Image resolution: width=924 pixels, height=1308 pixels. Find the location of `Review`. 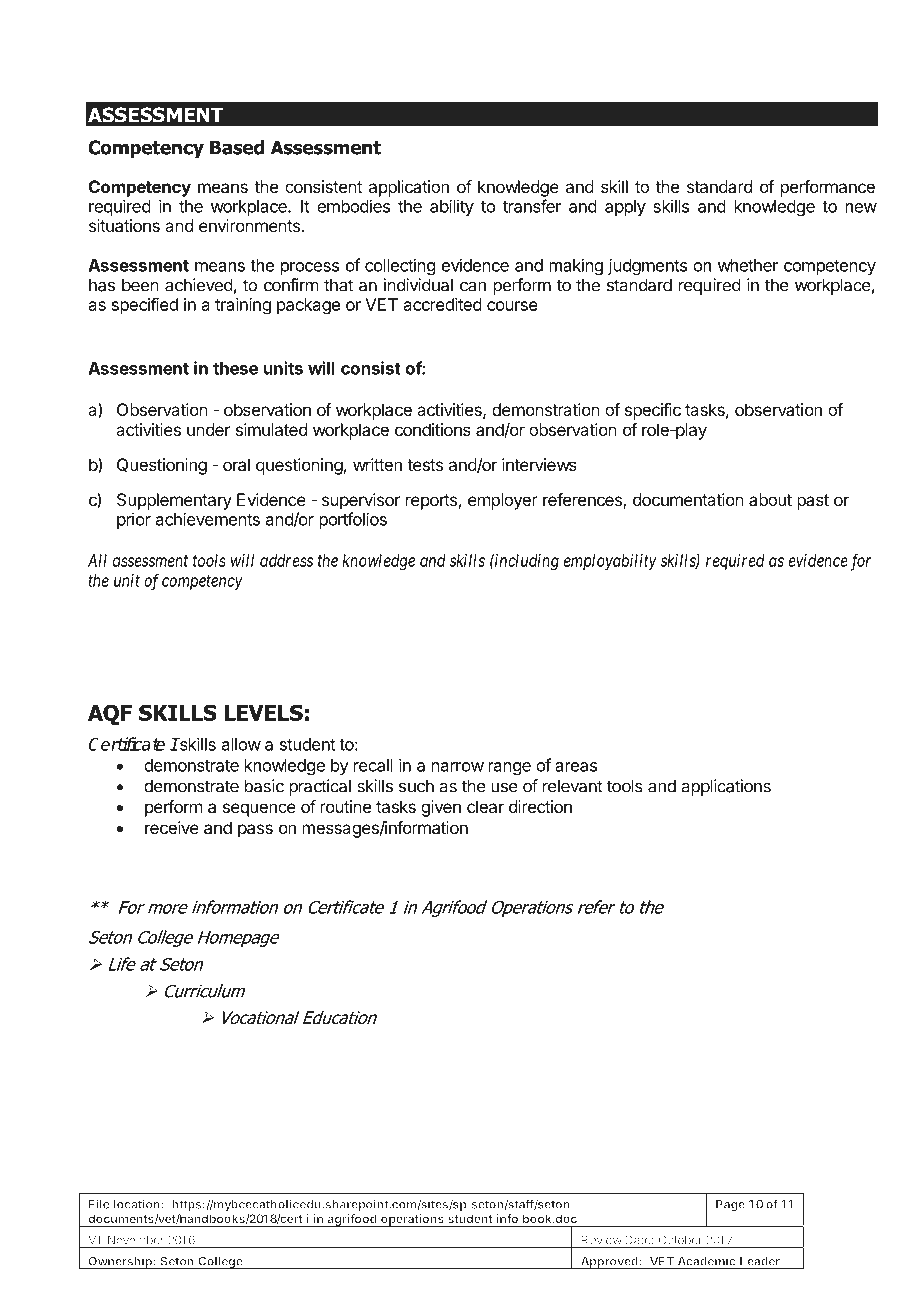

Review is located at coordinates (602, 1240).
